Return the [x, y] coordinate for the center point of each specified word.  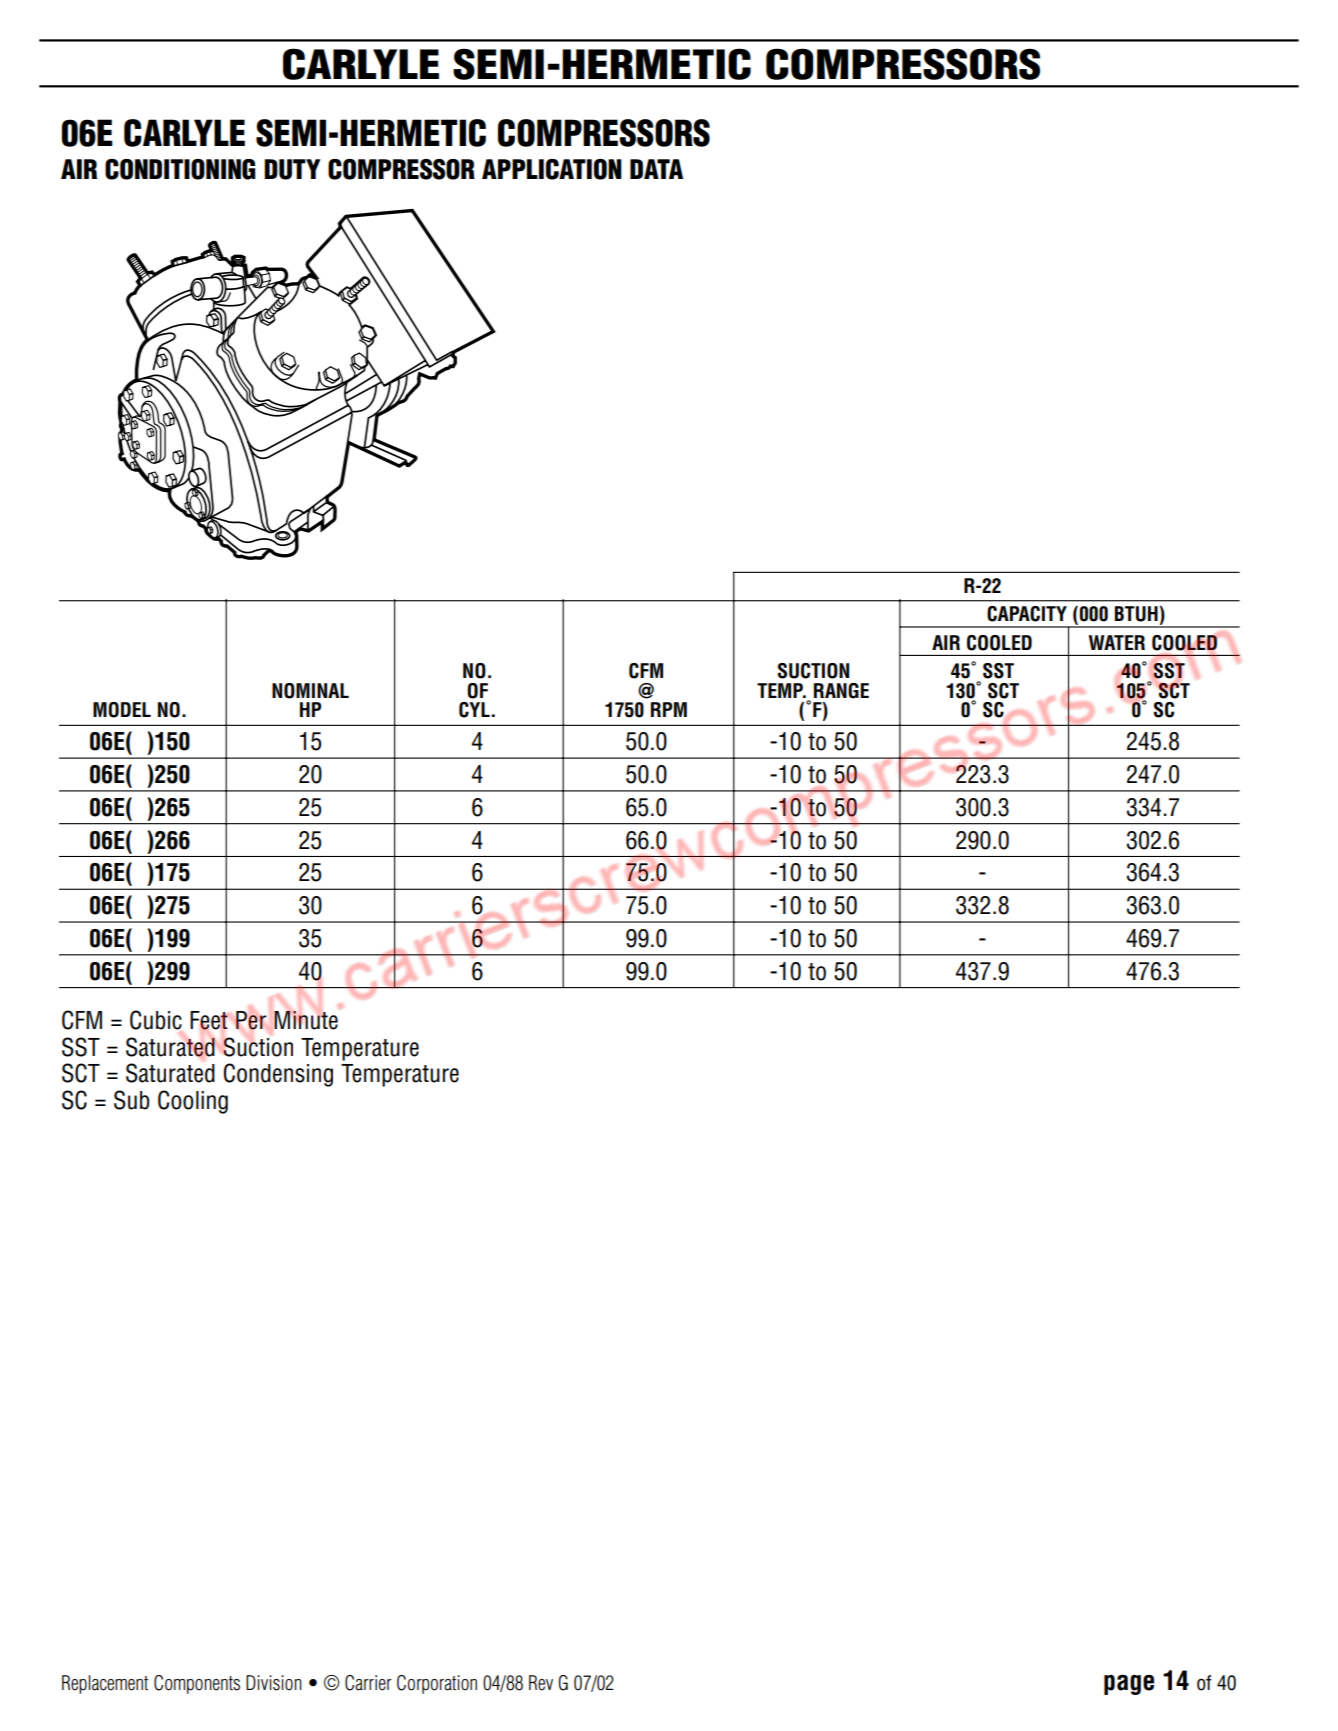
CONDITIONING [180, 169]
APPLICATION [552, 169]
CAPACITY [1027, 614]
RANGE [841, 691]
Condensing [278, 1075]
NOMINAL [310, 691]
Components [197, 1684]
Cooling [193, 1102]
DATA [656, 169]
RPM [669, 709]
